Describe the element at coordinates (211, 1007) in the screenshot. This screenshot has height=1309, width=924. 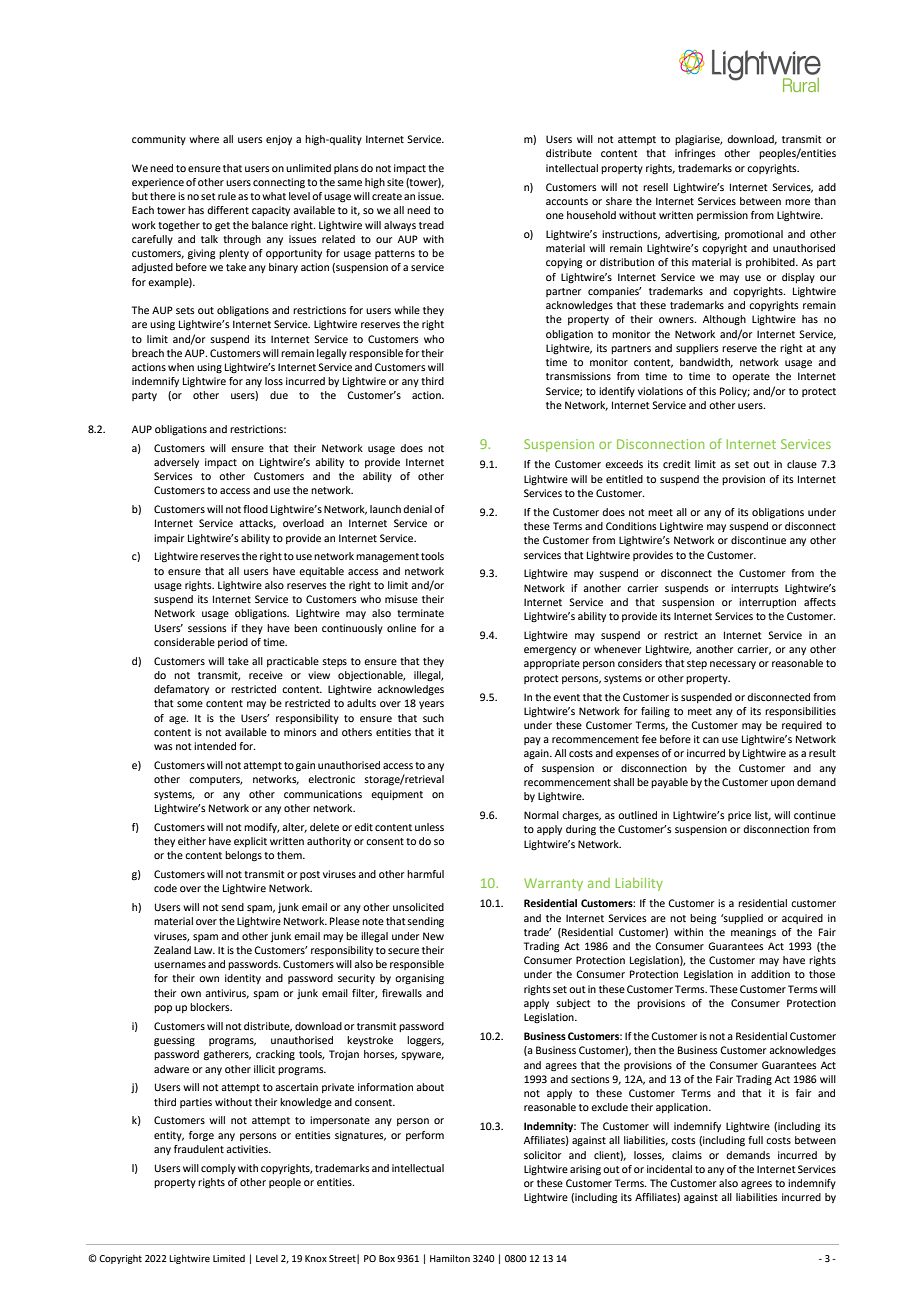
I see `blockers` at that location.
